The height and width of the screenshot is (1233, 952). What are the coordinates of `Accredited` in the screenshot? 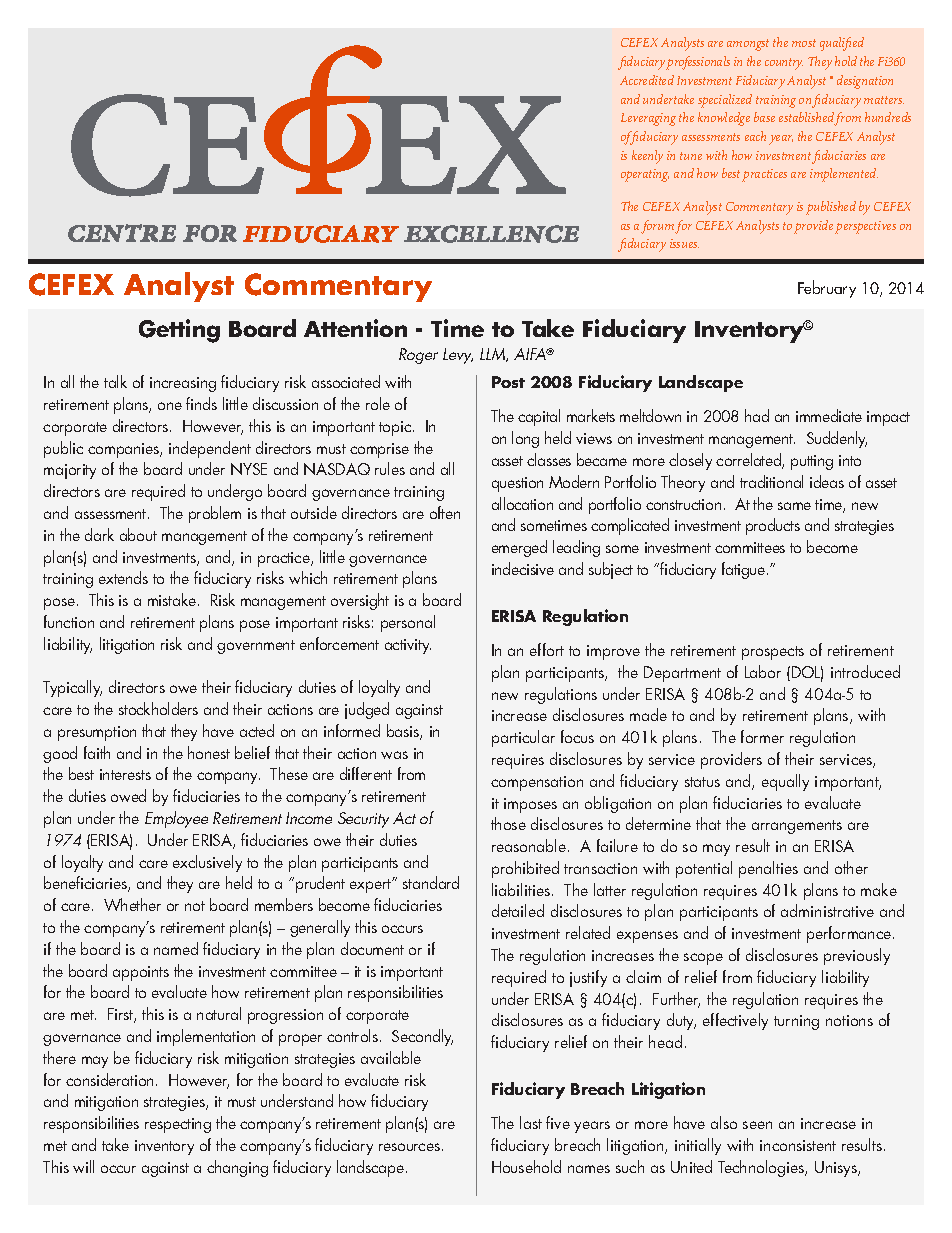 It's located at (647, 80).
